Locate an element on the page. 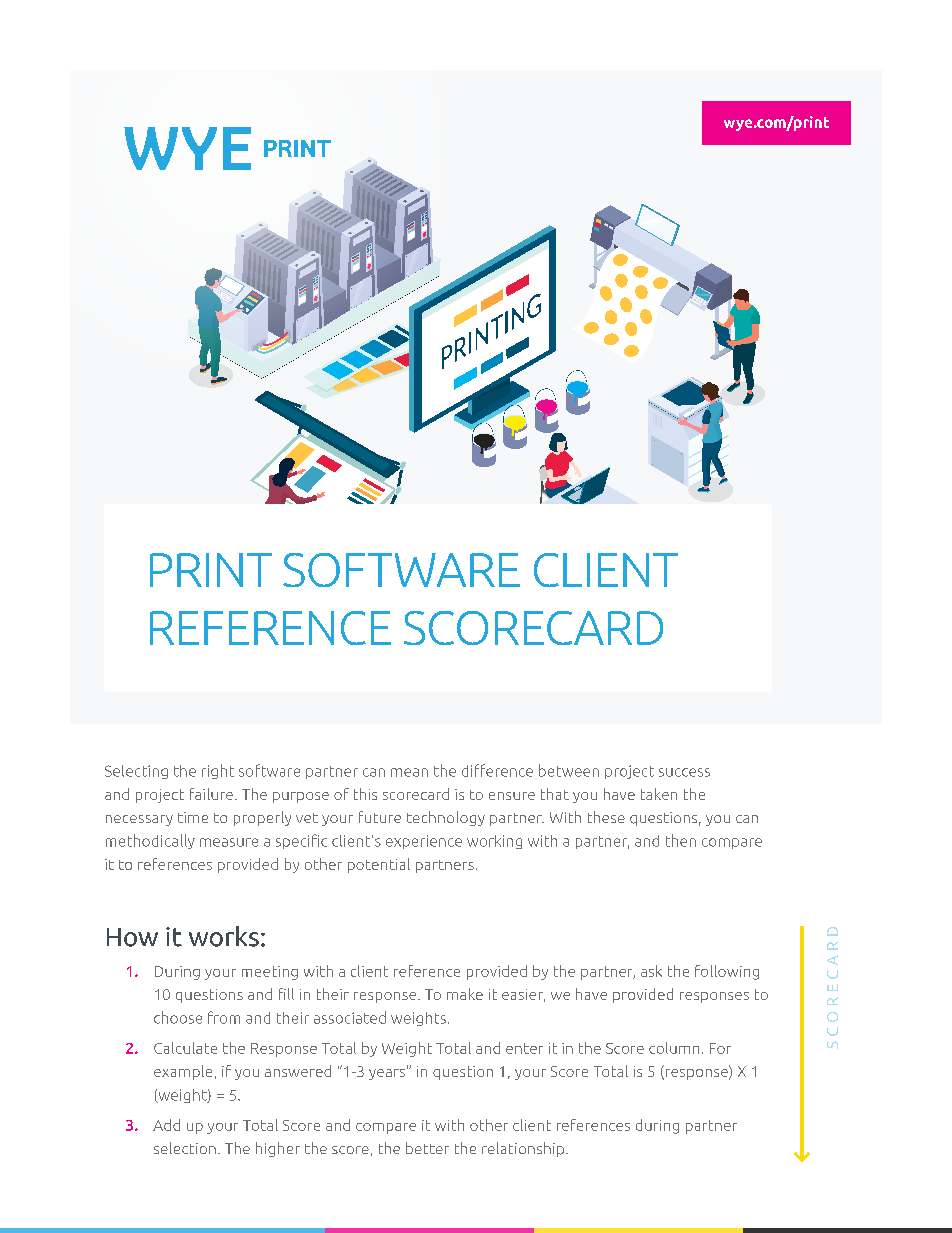  selection is located at coordinates (185, 1148).
